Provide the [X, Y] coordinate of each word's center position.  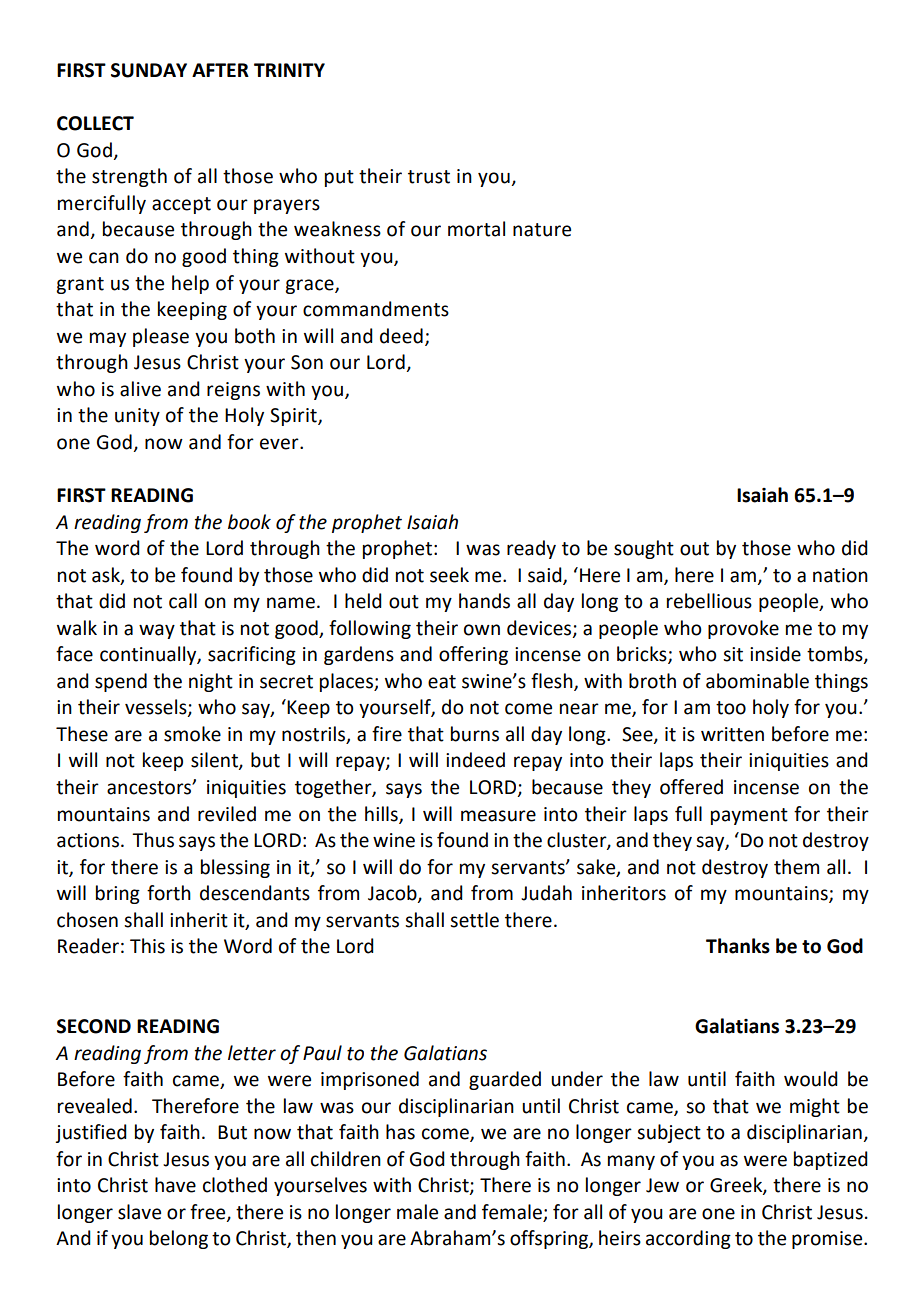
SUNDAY [149, 70]
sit [733, 654]
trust [429, 177]
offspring [550, 1239]
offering [473, 655]
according [688, 1239]
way [157, 631]
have [175, 1185]
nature [542, 230]
